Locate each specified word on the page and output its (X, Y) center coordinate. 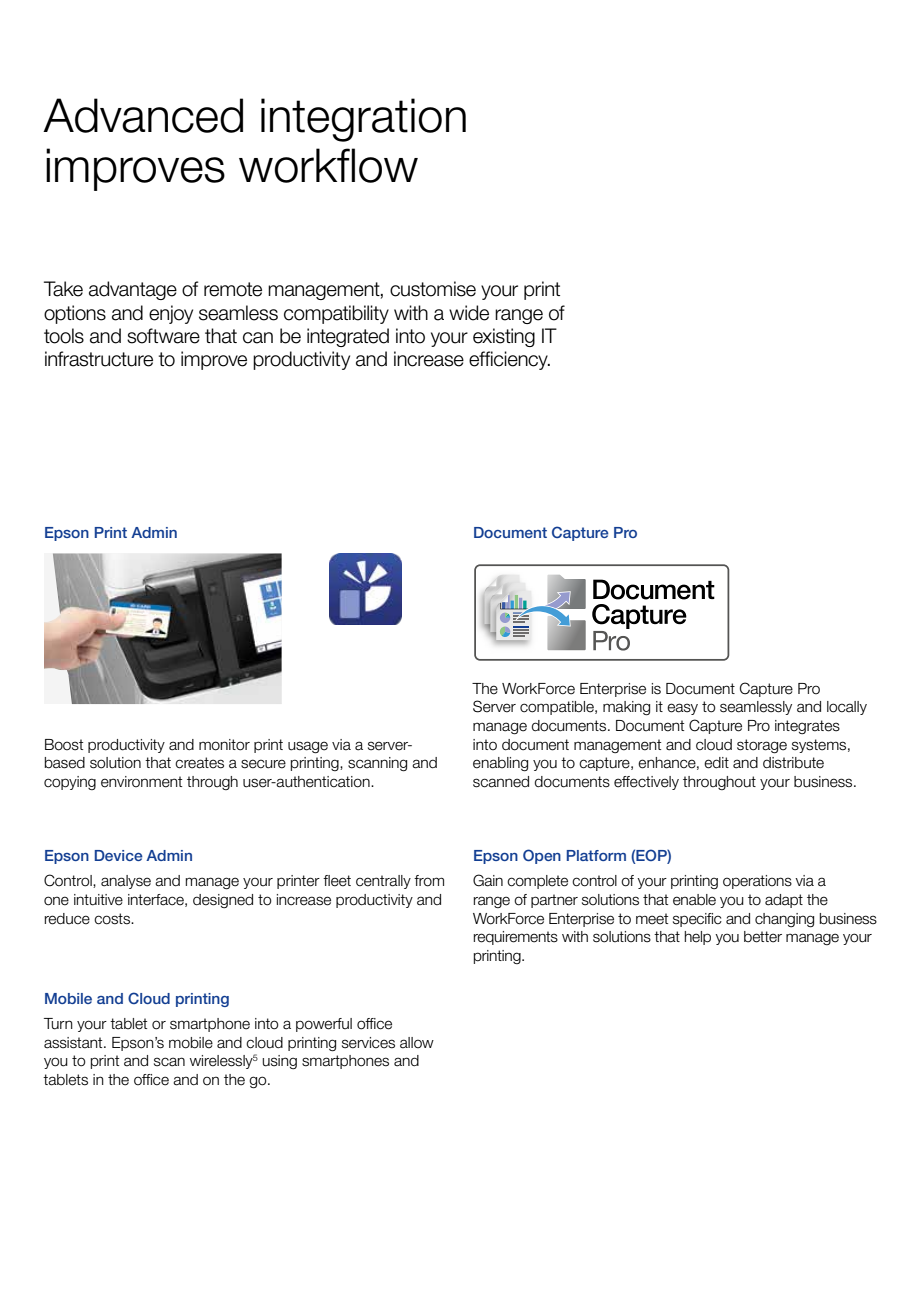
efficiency (509, 360)
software (163, 336)
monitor (224, 745)
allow (417, 1043)
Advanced (143, 115)
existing (504, 337)
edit (716, 763)
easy (682, 709)
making (626, 708)
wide (469, 313)
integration (363, 120)
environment (141, 782)
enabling (500, 764)
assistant (74, 1043)
